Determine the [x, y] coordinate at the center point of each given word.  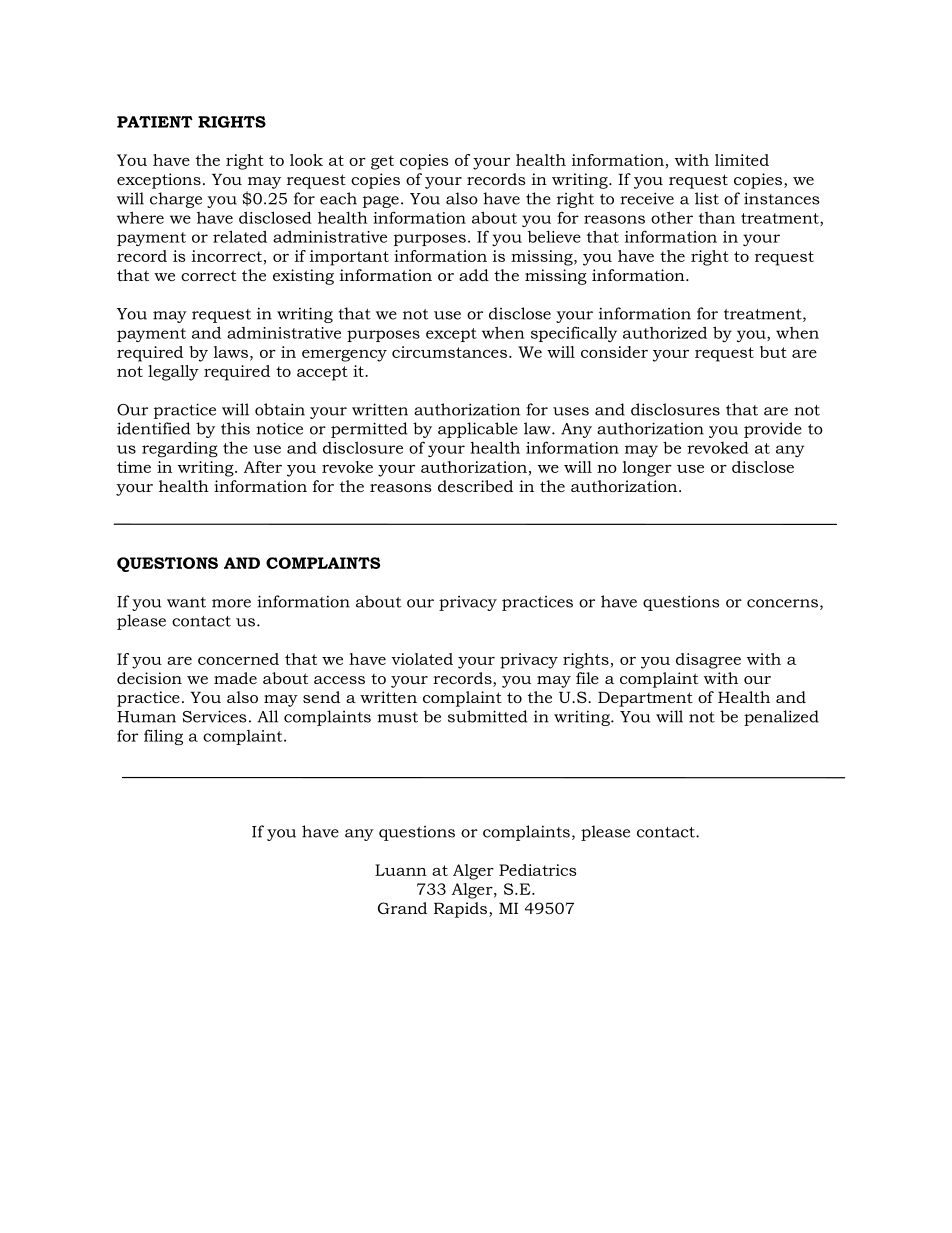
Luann [401, 870]
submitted [487, 716]
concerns [782, 603]
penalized [781, 718]
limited [742, 160]
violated [422, 659]
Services [214, 716]
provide [773, 430]
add [474, 275]
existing [303, 277]
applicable [478, 430]
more [231, 603]
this [235, 428]
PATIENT [155, 122]
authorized [665, 332]
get [382, 162]
